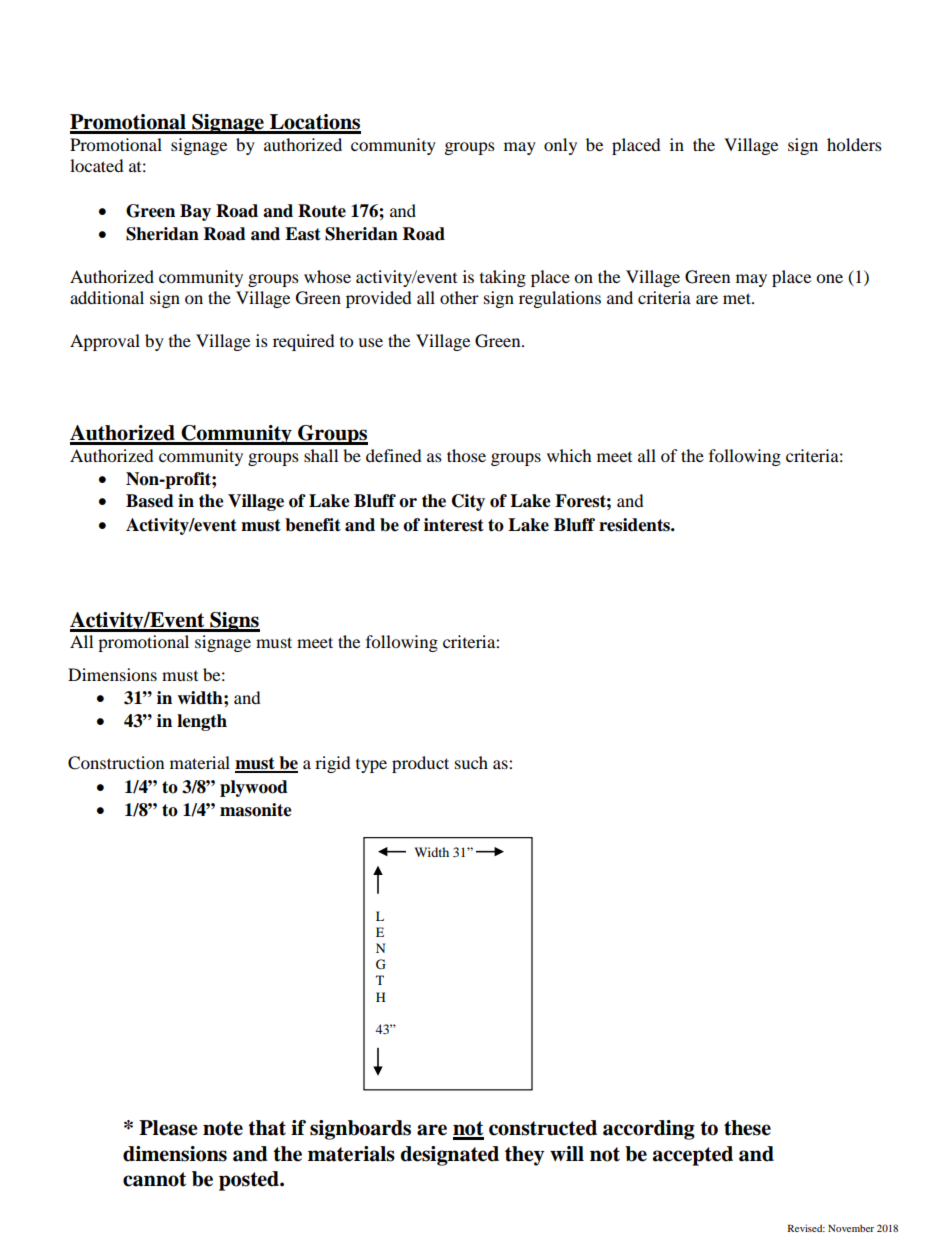 This screenshot has width=952, height=1233. I want to click on Based, so click(150, 501).
